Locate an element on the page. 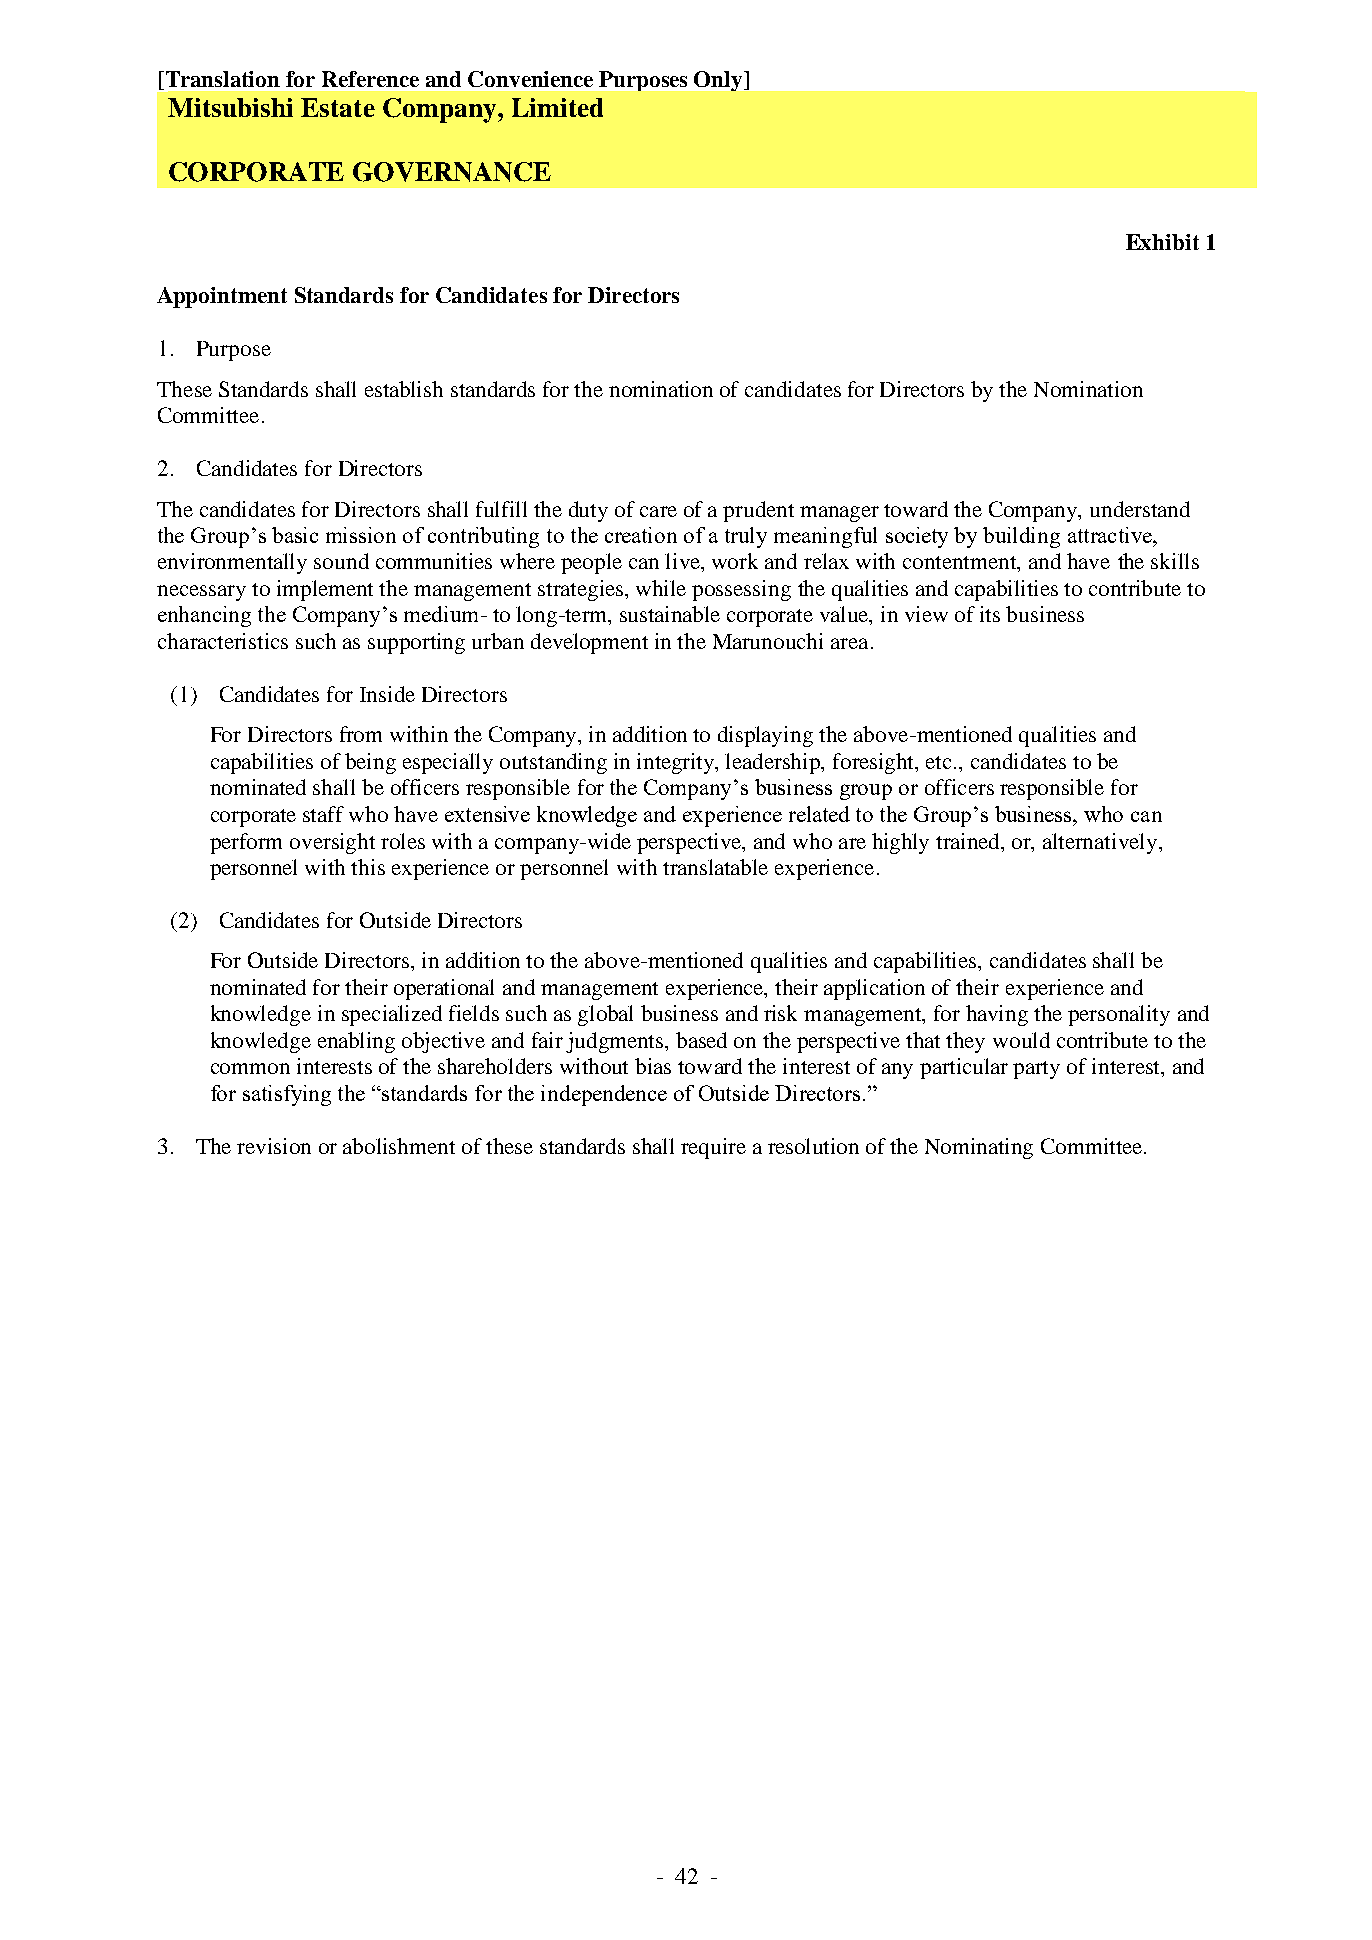 The width and height of the document is (1372, 1940). satisfying is located at coordinates (287, 1095).
